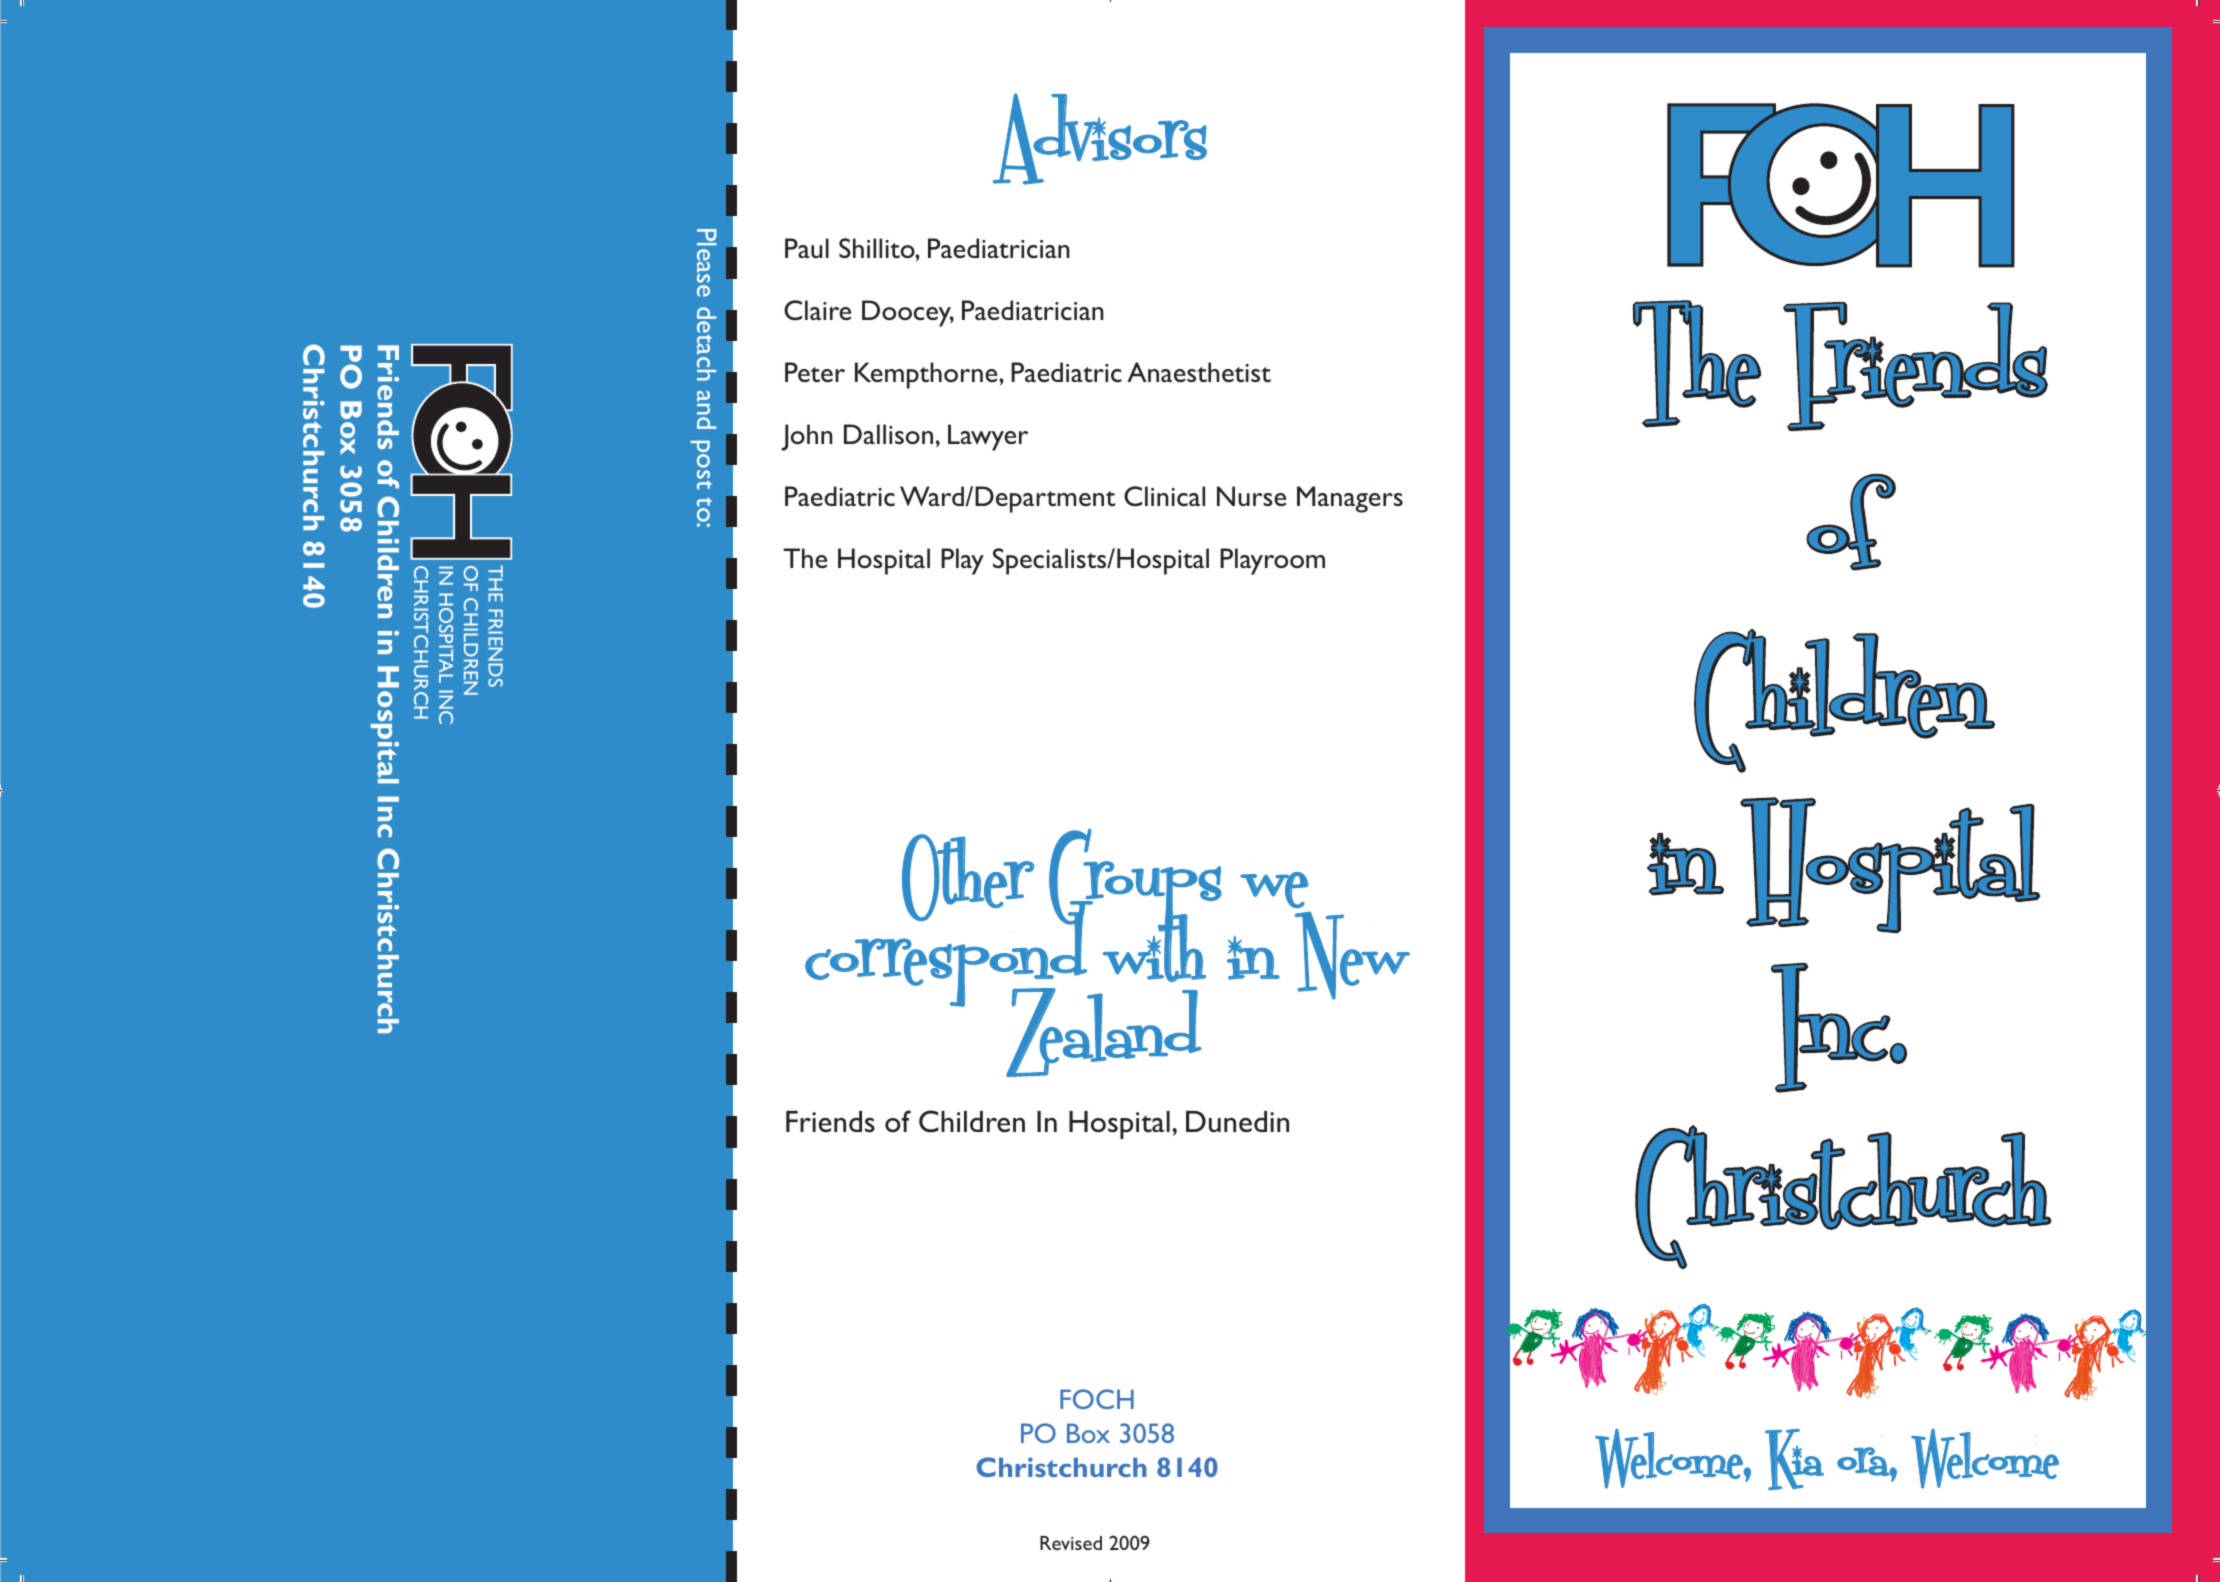 The height and width of the screenshot is (1582, 2220). What do you see at coordinates (908, 313) in the screenshot?
I see `Doocey` at bounding box center [908, 313].
